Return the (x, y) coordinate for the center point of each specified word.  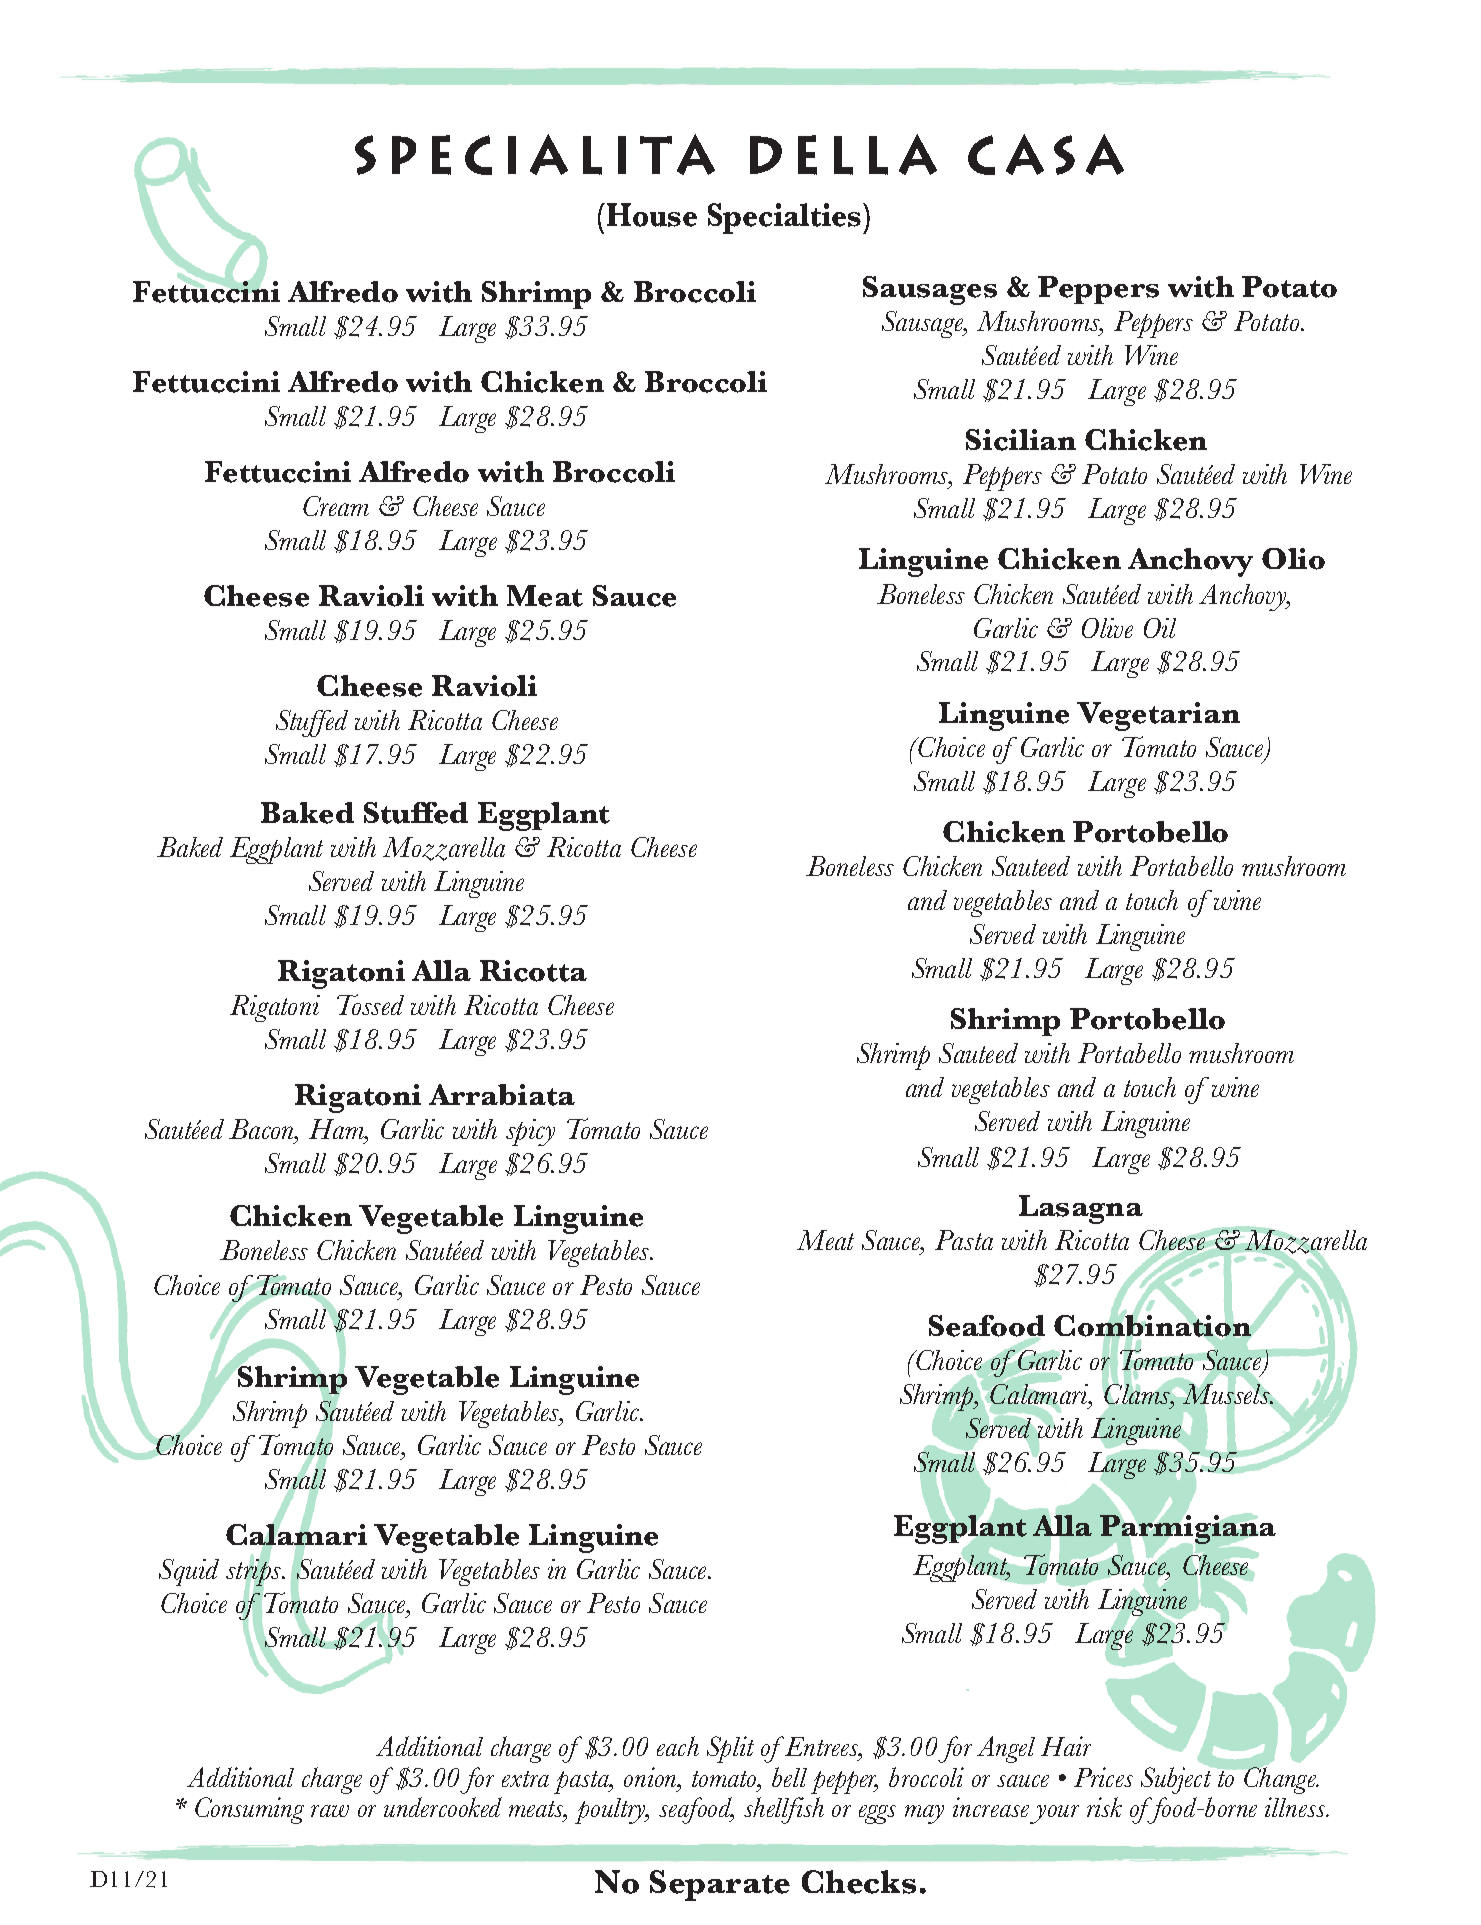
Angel (1006, 1749)
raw (330, 1811)
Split (730, 1749)
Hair (1066, 1746)
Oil (1160, 628)
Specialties (784, 218)
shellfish (784, 1810)
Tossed (370, 1004)
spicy (530, 1132)
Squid (189, 1572)
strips (255, 1573)
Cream (336, 506)
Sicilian (1021, 440)
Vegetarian (1158, 716)
